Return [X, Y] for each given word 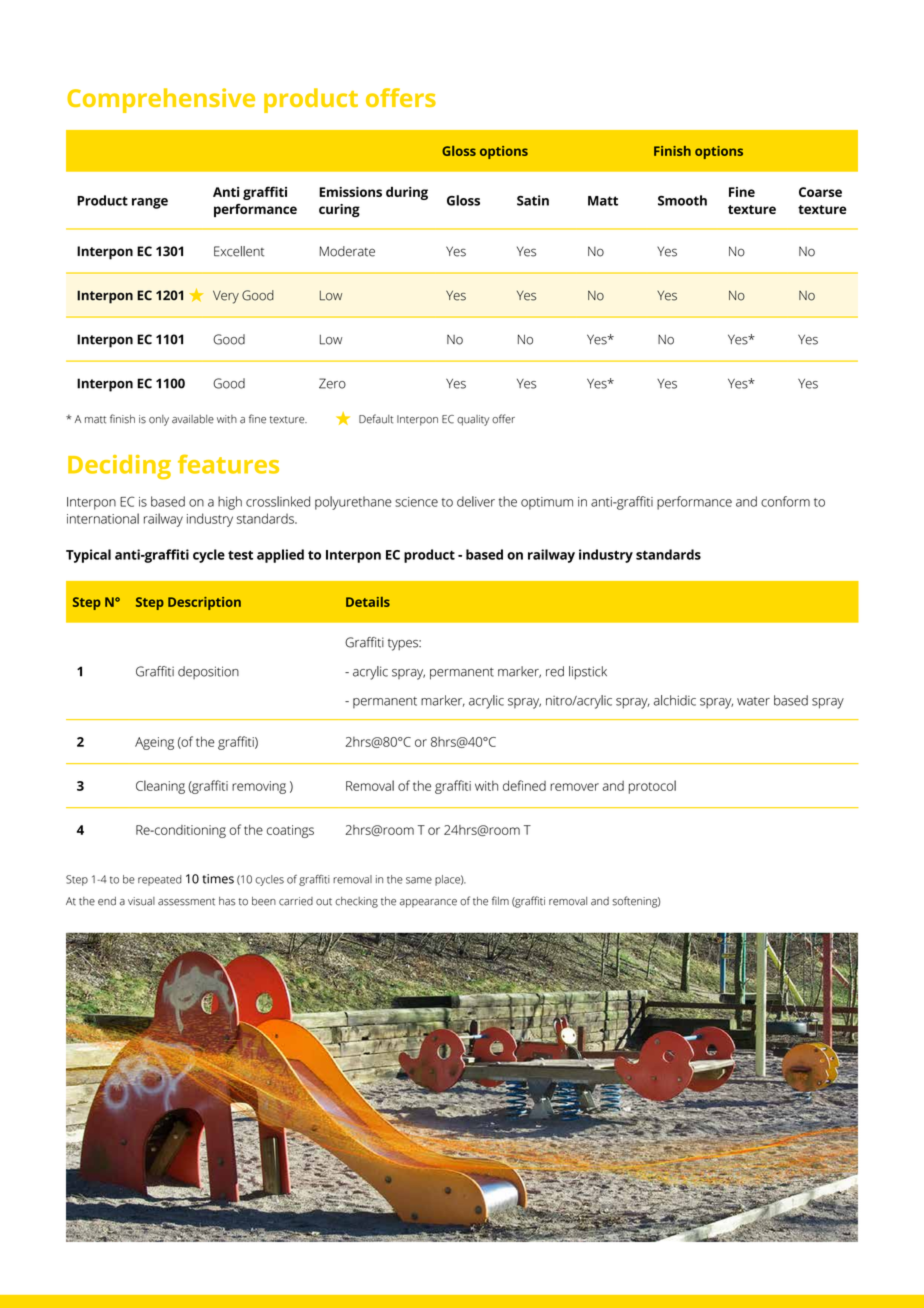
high [230, 503]
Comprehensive [161, 100]
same [419, 880]
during [407, 193]
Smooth [682, 200]
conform [785, 501]
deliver [476, 501]
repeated [160, 880]
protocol [652, 787]
